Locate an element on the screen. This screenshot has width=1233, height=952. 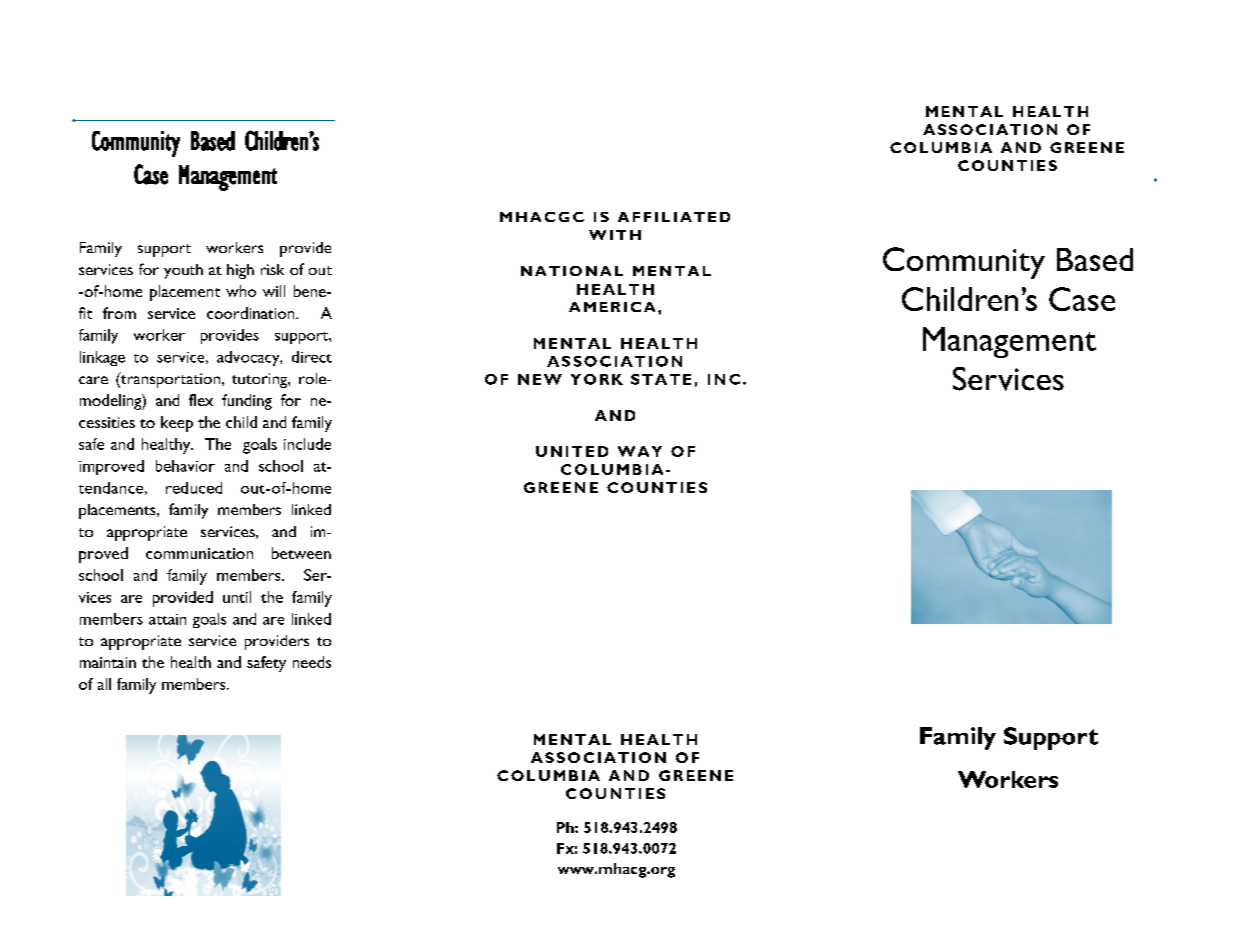
flex is located at coordinates (201, 400).
